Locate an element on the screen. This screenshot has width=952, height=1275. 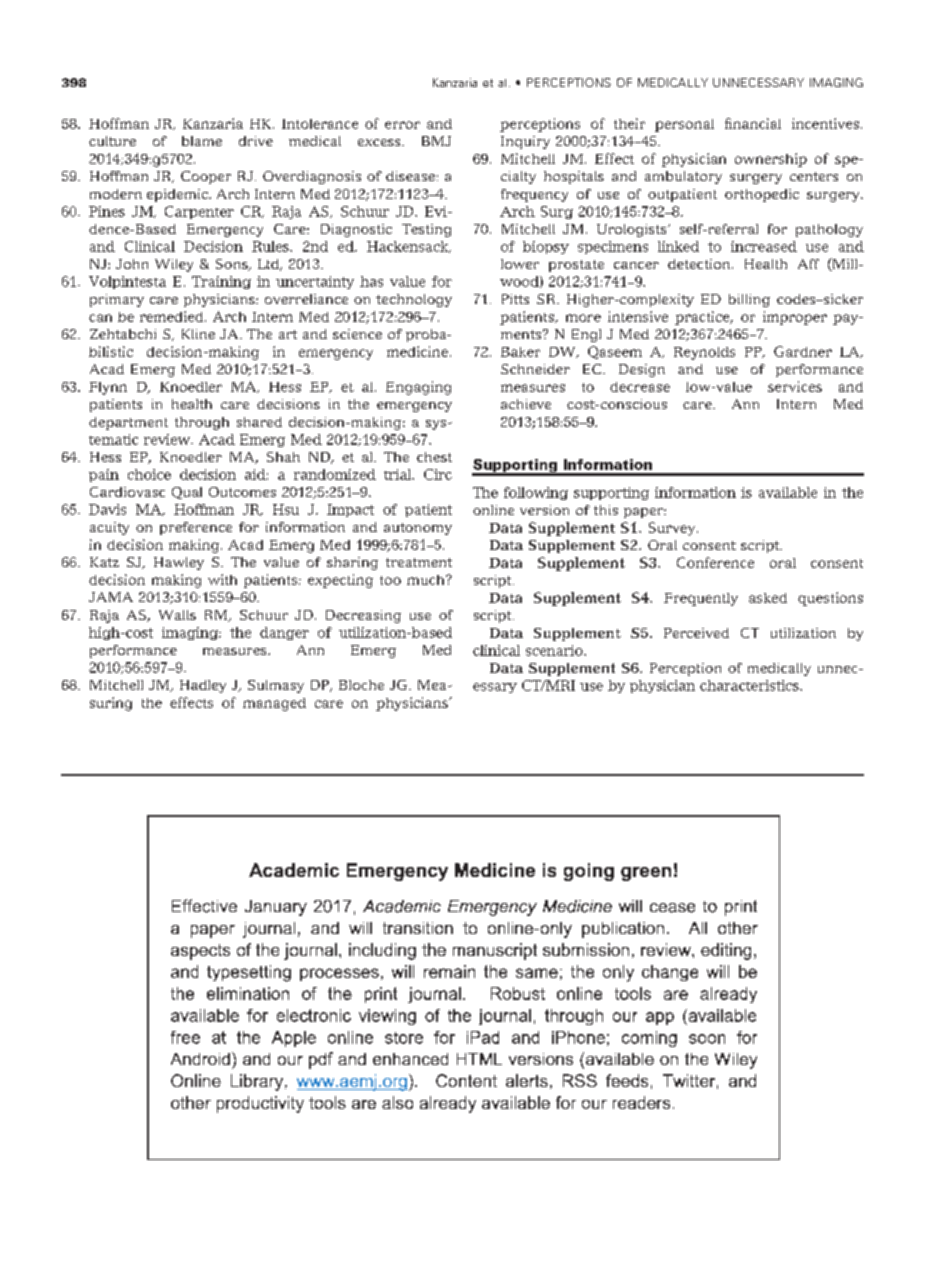
Circ is located at coordinates (438, 474).
